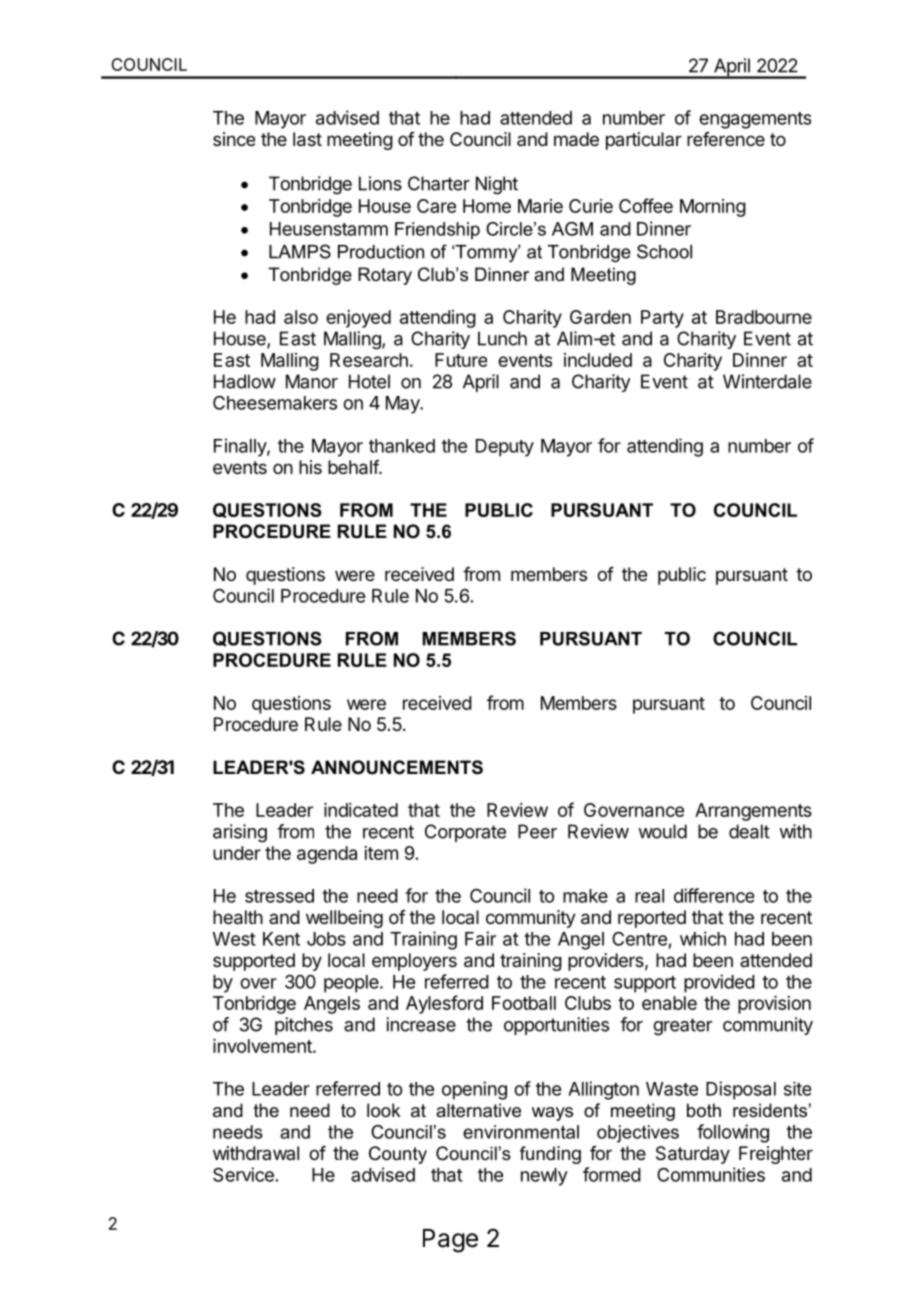  Describe the element at coordinates (544, 1177) in the screenshot. I see `newly` at that location.
